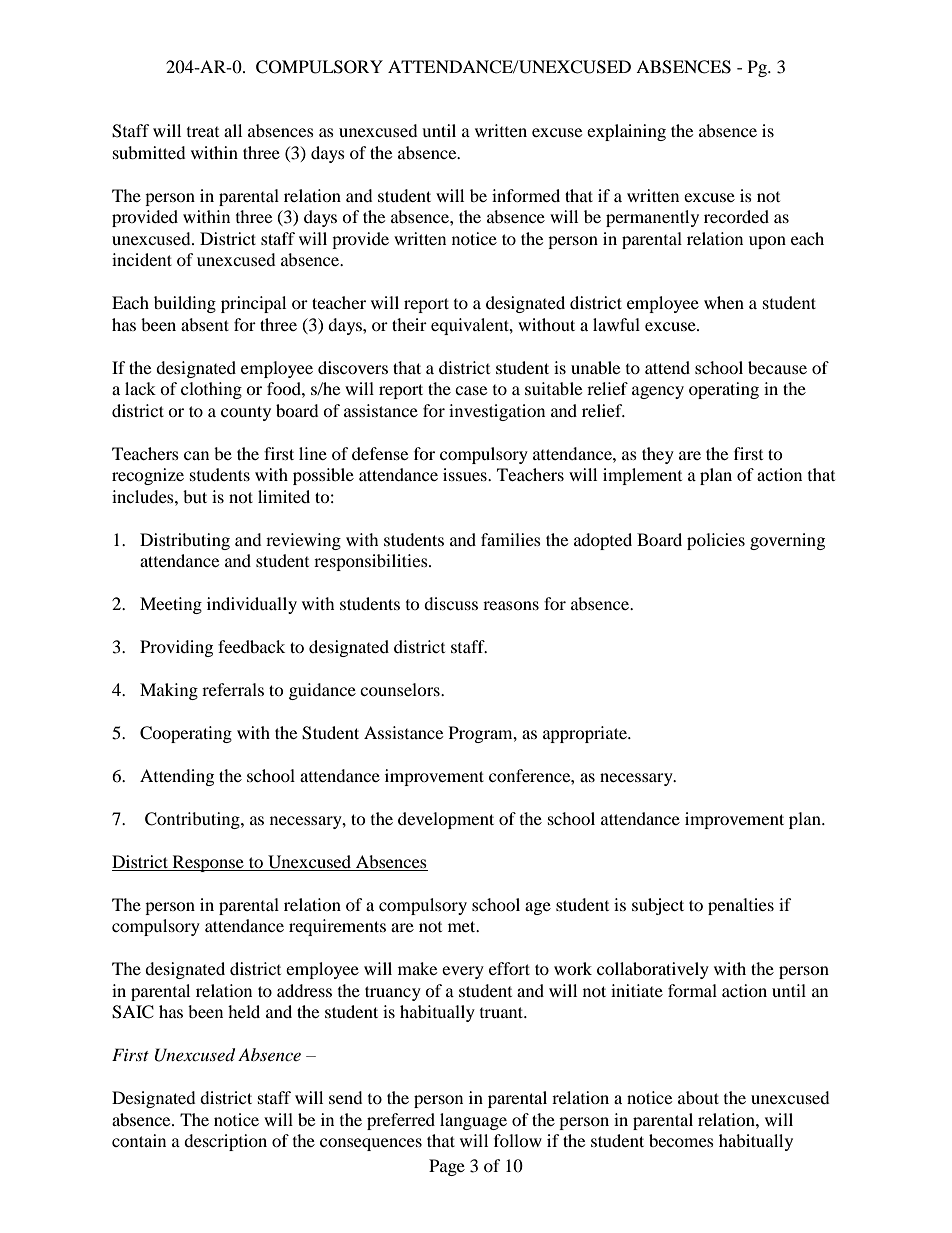 Image resolution: width=952 pixels, height=1233 pixels. Describe the element at coordinates (203, 132) in the screenshot. I see `treat` at that location.
